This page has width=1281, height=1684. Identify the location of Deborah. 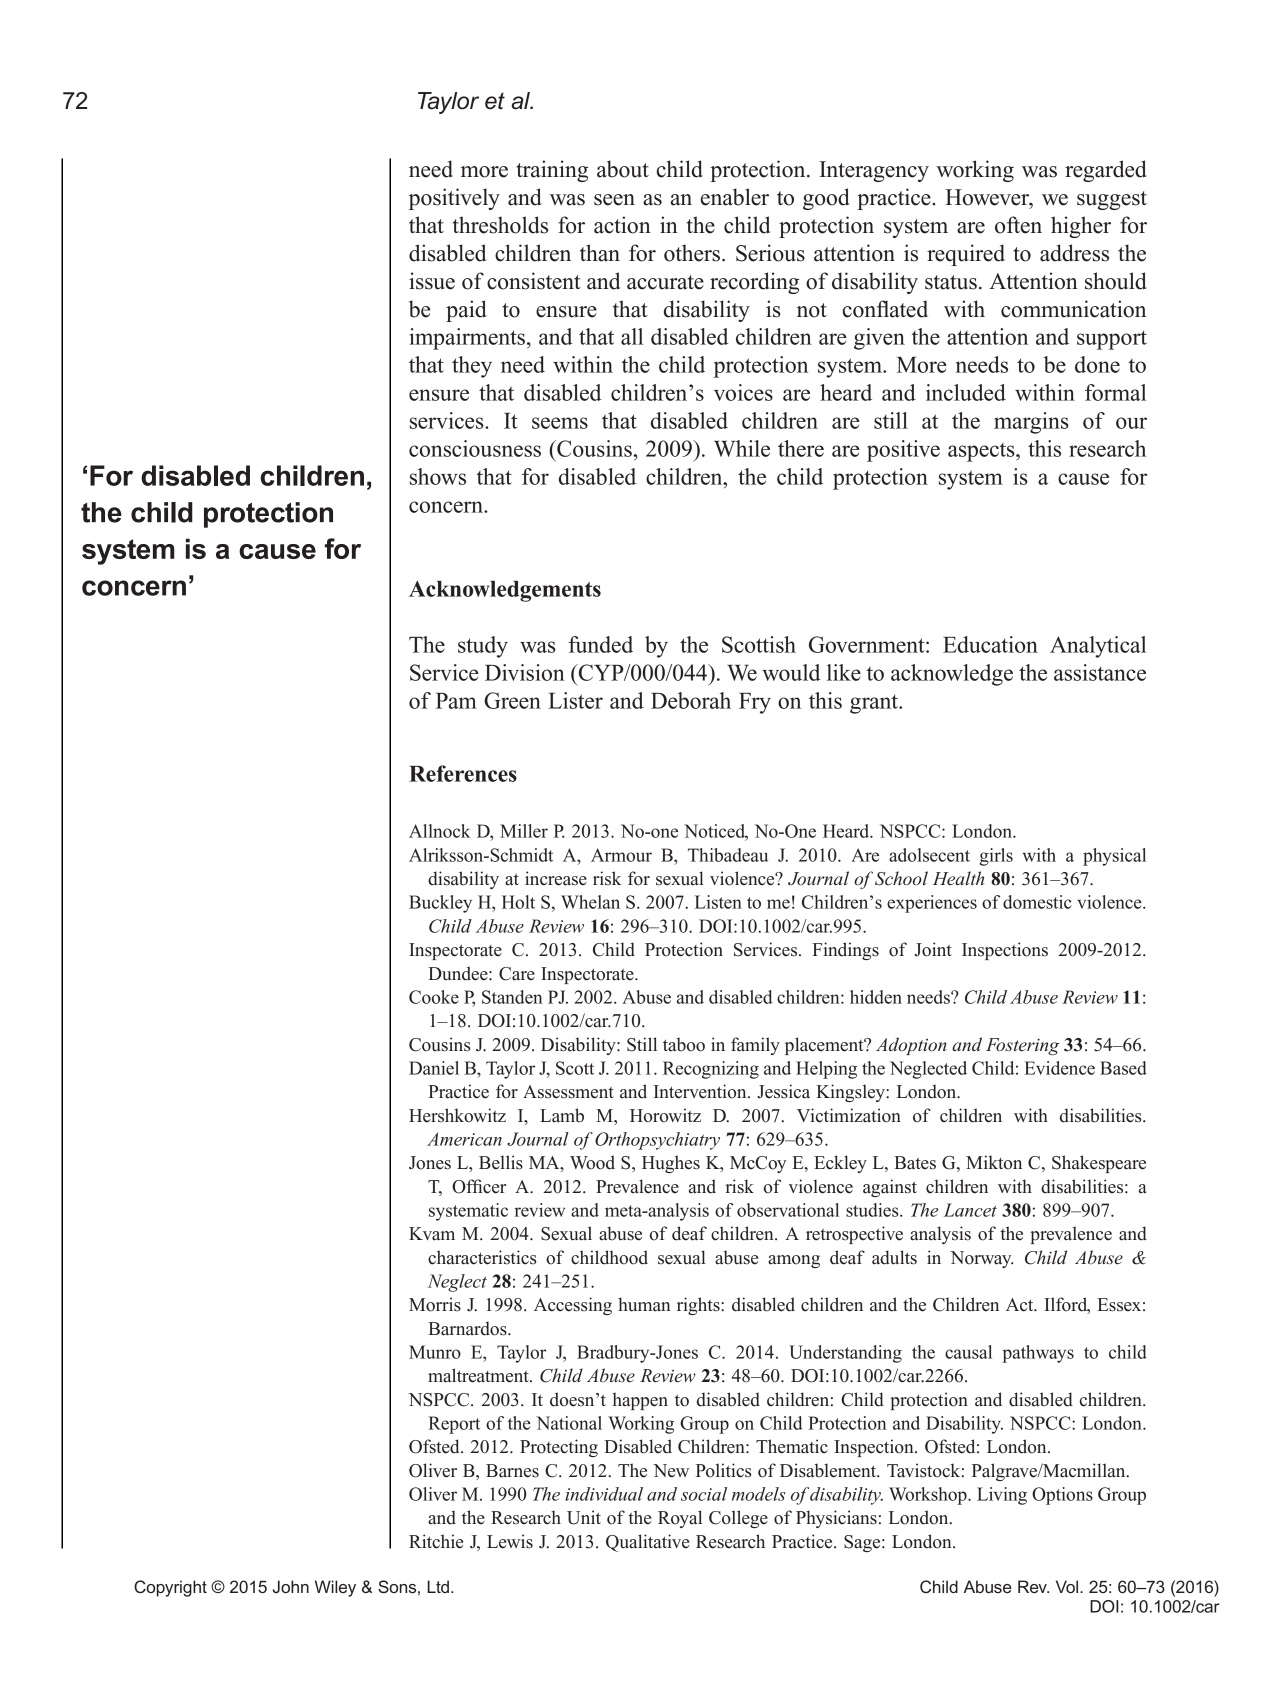
(691, 700).
